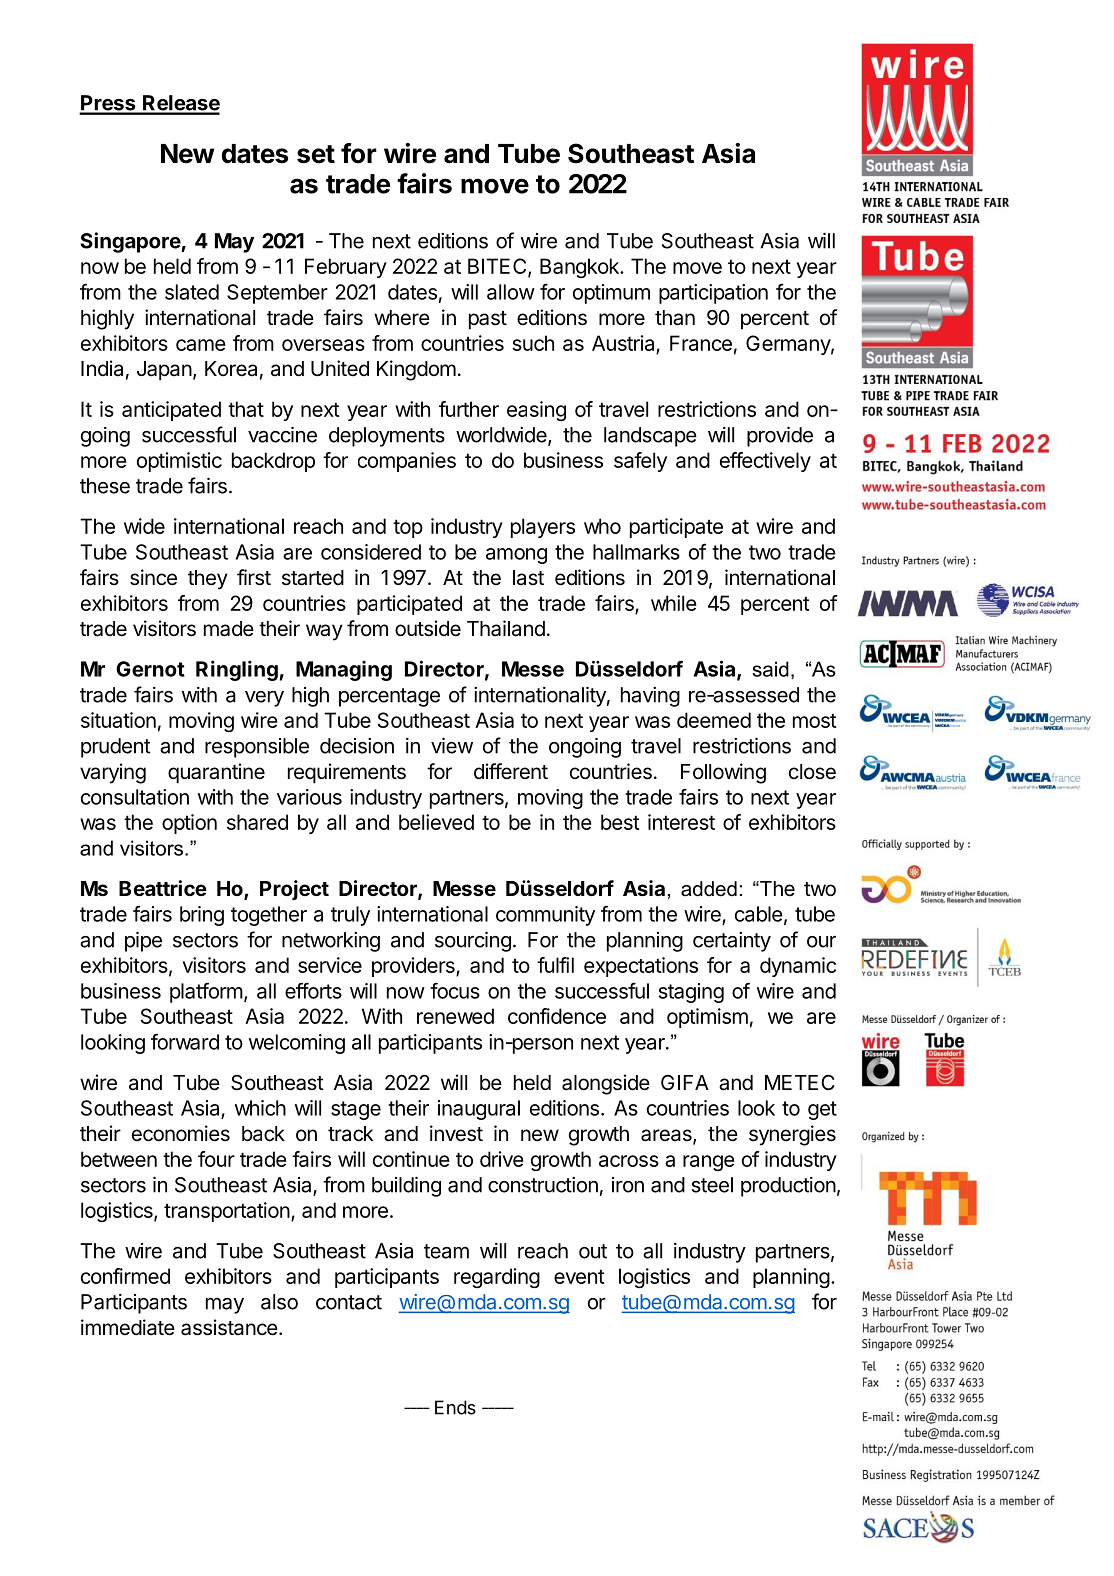  Describe the element at coordinates (765, 462) in the screenshot. I see `effectively` at that location.
